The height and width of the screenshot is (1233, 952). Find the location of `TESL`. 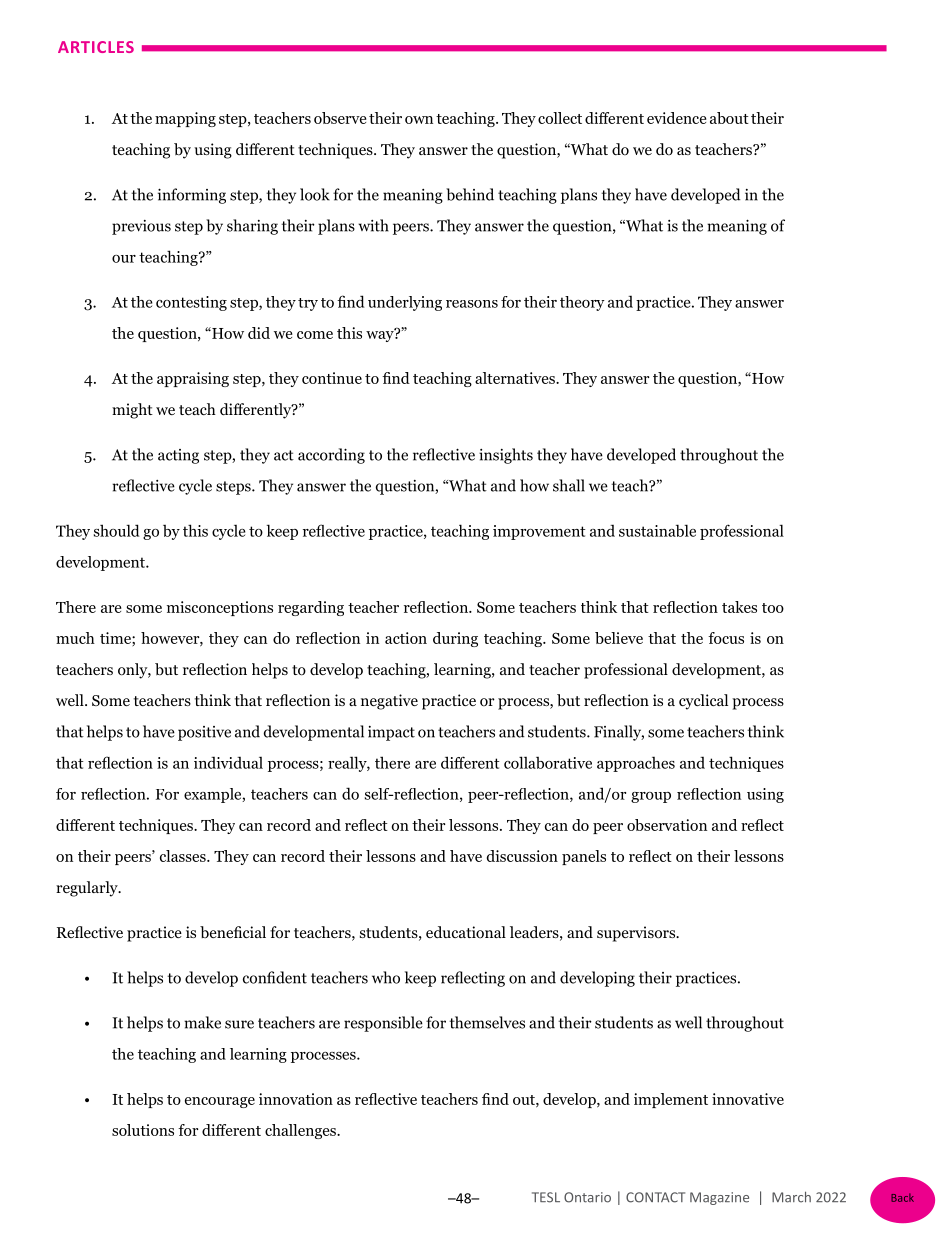

TESL is located at coordinates (546, 1197).
